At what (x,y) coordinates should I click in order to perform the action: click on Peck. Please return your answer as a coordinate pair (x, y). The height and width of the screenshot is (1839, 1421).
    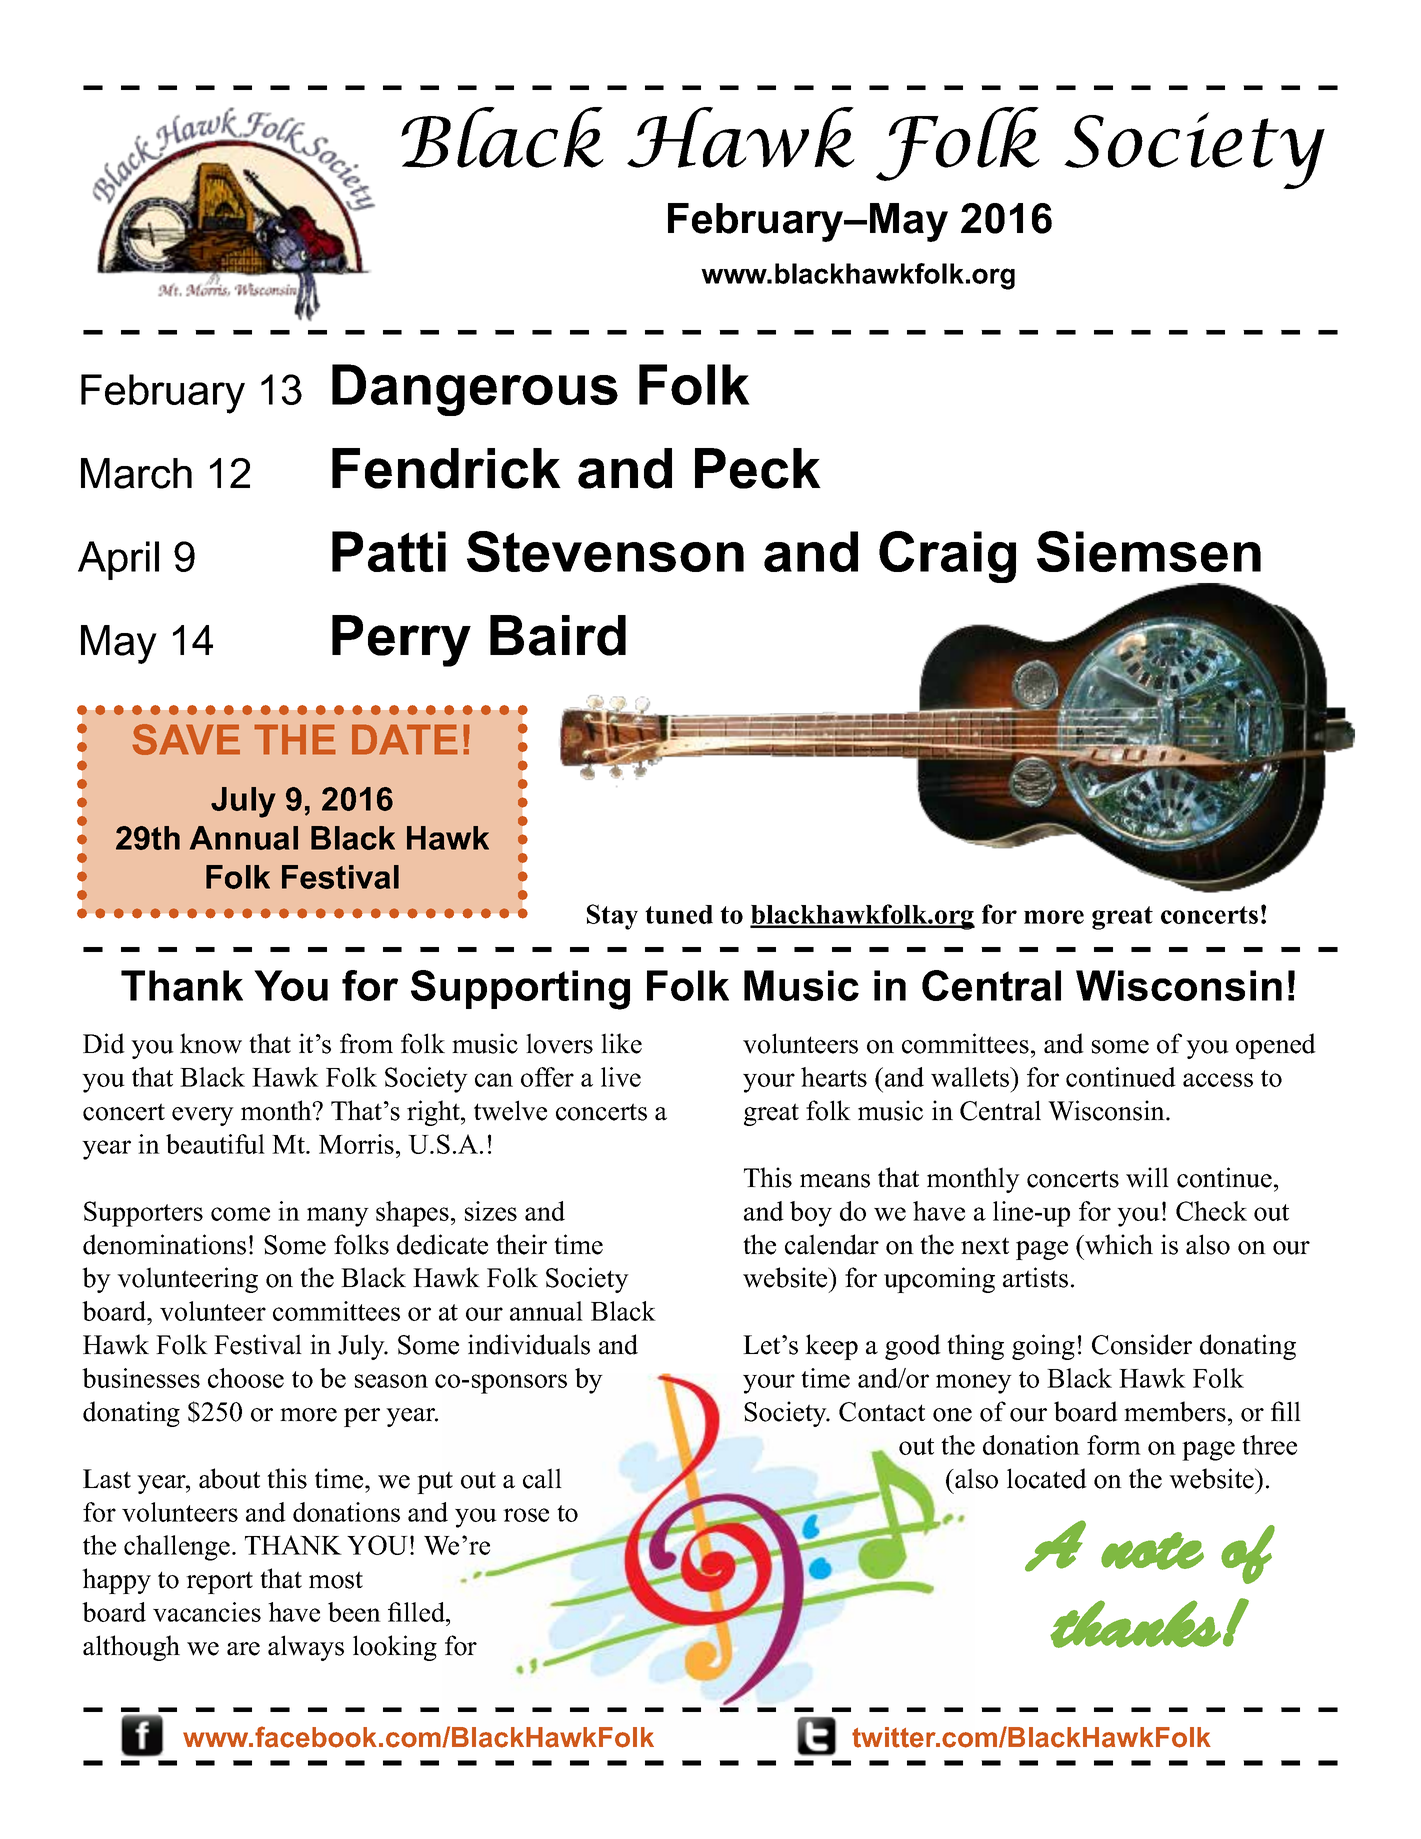
    Looking at the image, I should click on (758, 468).
